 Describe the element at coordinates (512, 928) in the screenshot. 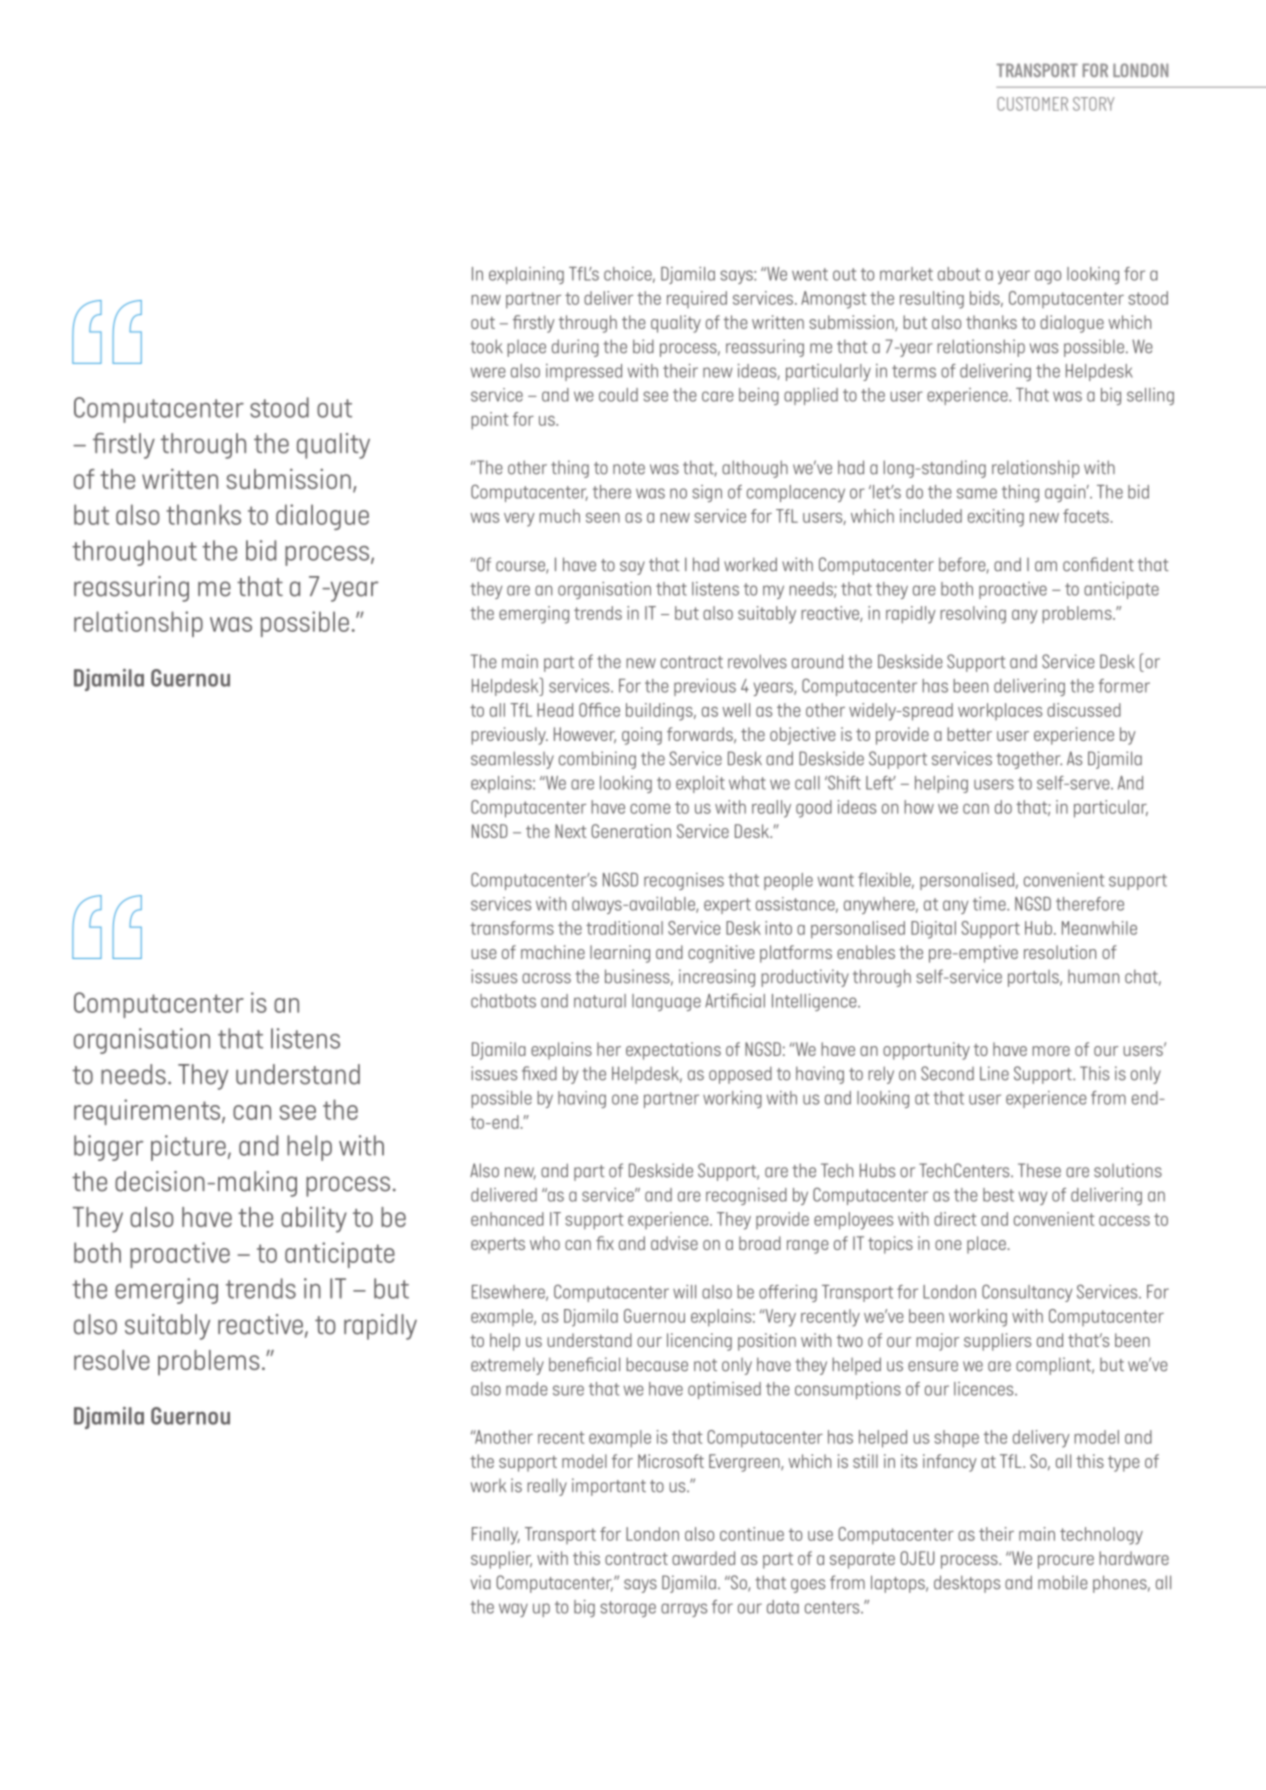

I see `transforms` at that location.
